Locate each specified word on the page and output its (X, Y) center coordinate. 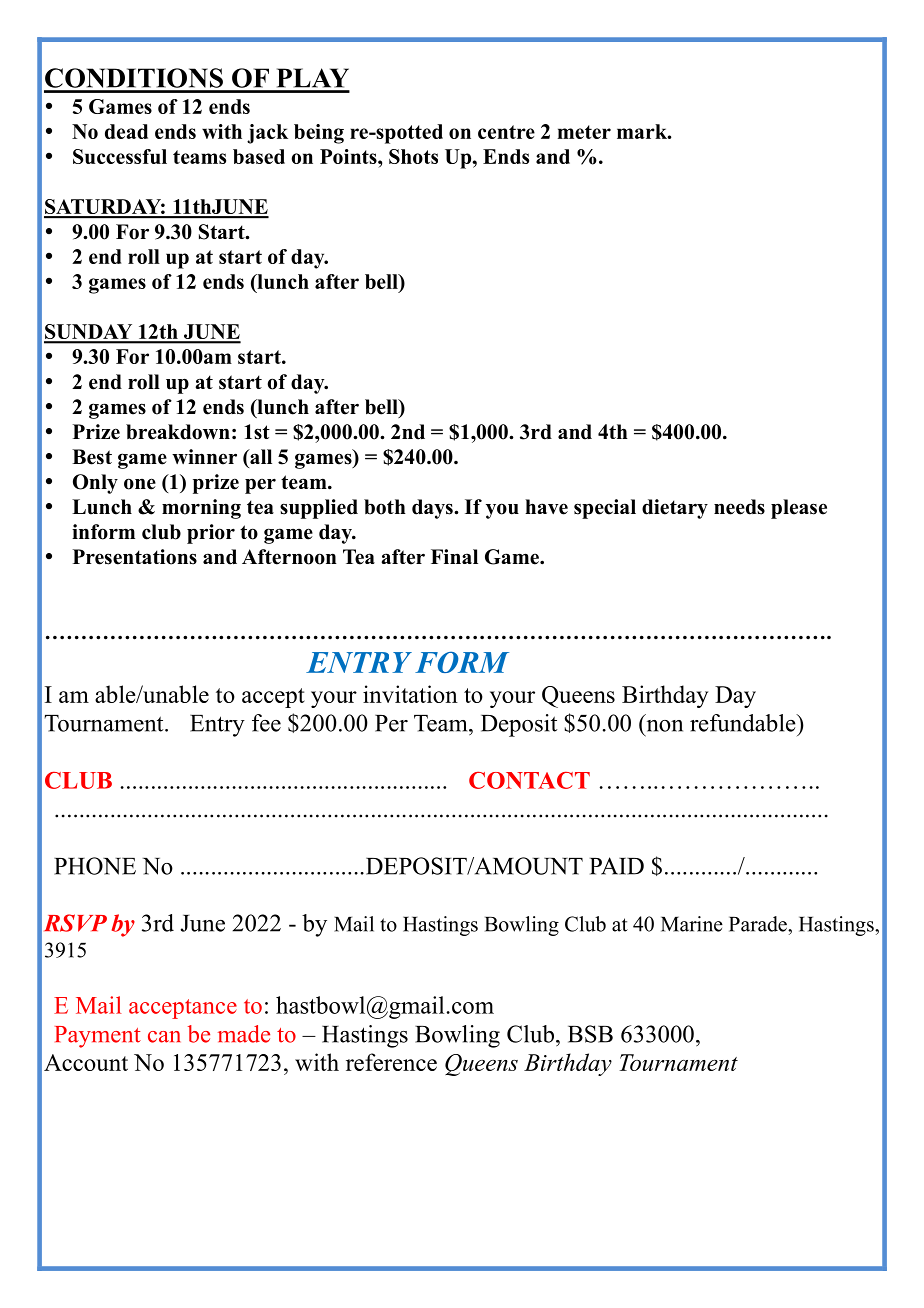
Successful (120, 156)
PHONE (95, 866)
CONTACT (529, 780)
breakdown (178, 432)
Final (454, 556)
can (164, 1037)
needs (739, 507)
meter (584, 132)
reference (391, 1062)
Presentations (135, 557)
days (433, 509)
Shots (413, 156)
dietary (675, 509)
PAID (617, 866)
